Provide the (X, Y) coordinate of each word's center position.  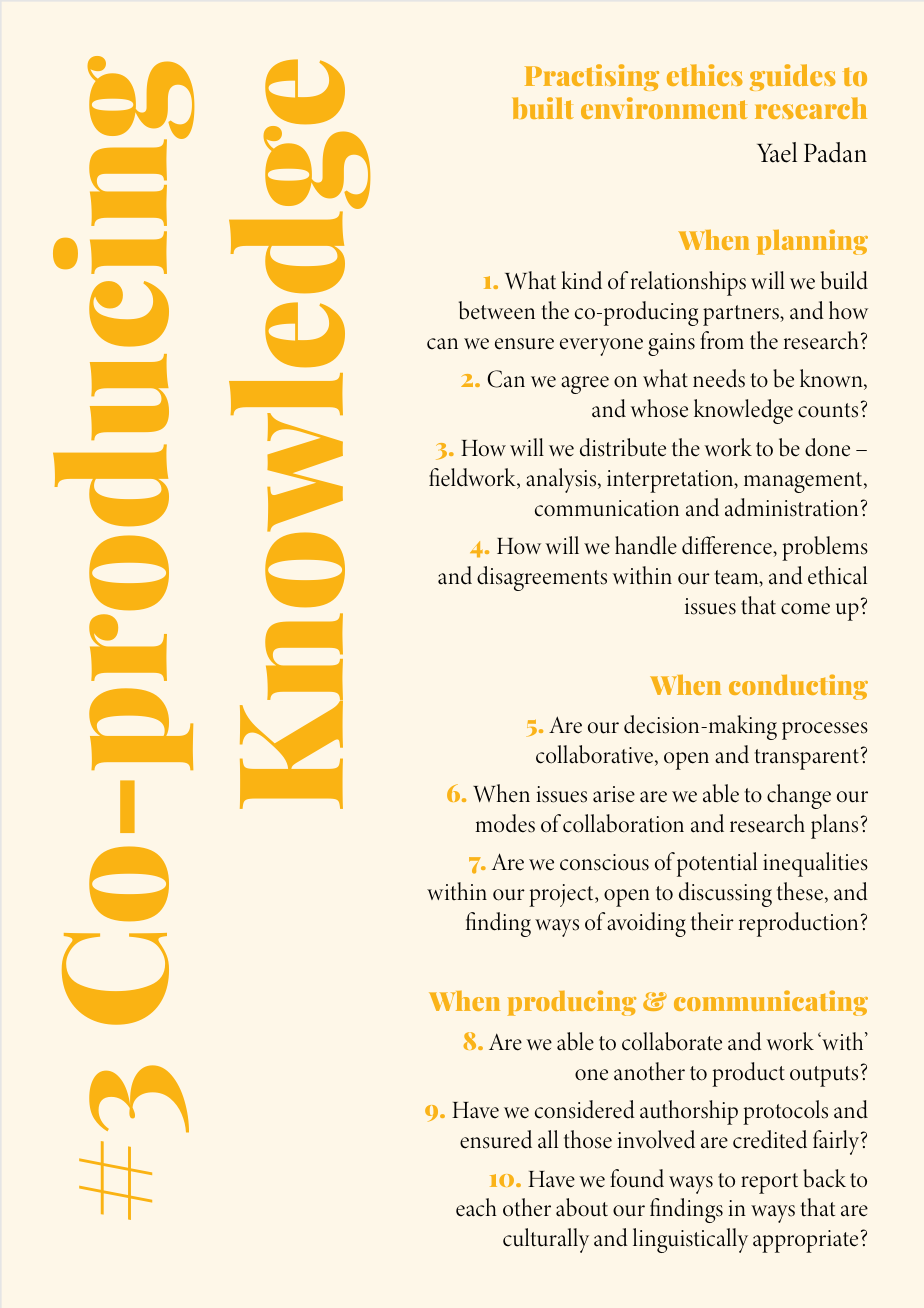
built (543, 108)
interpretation (671, 481)
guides (793, 77)
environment (664, 108)
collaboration (623, 823)
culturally (546, 1240)
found (637, 1178)
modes (505, 823)
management (804, 482)
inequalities (815, 864)
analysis (562, 480)
